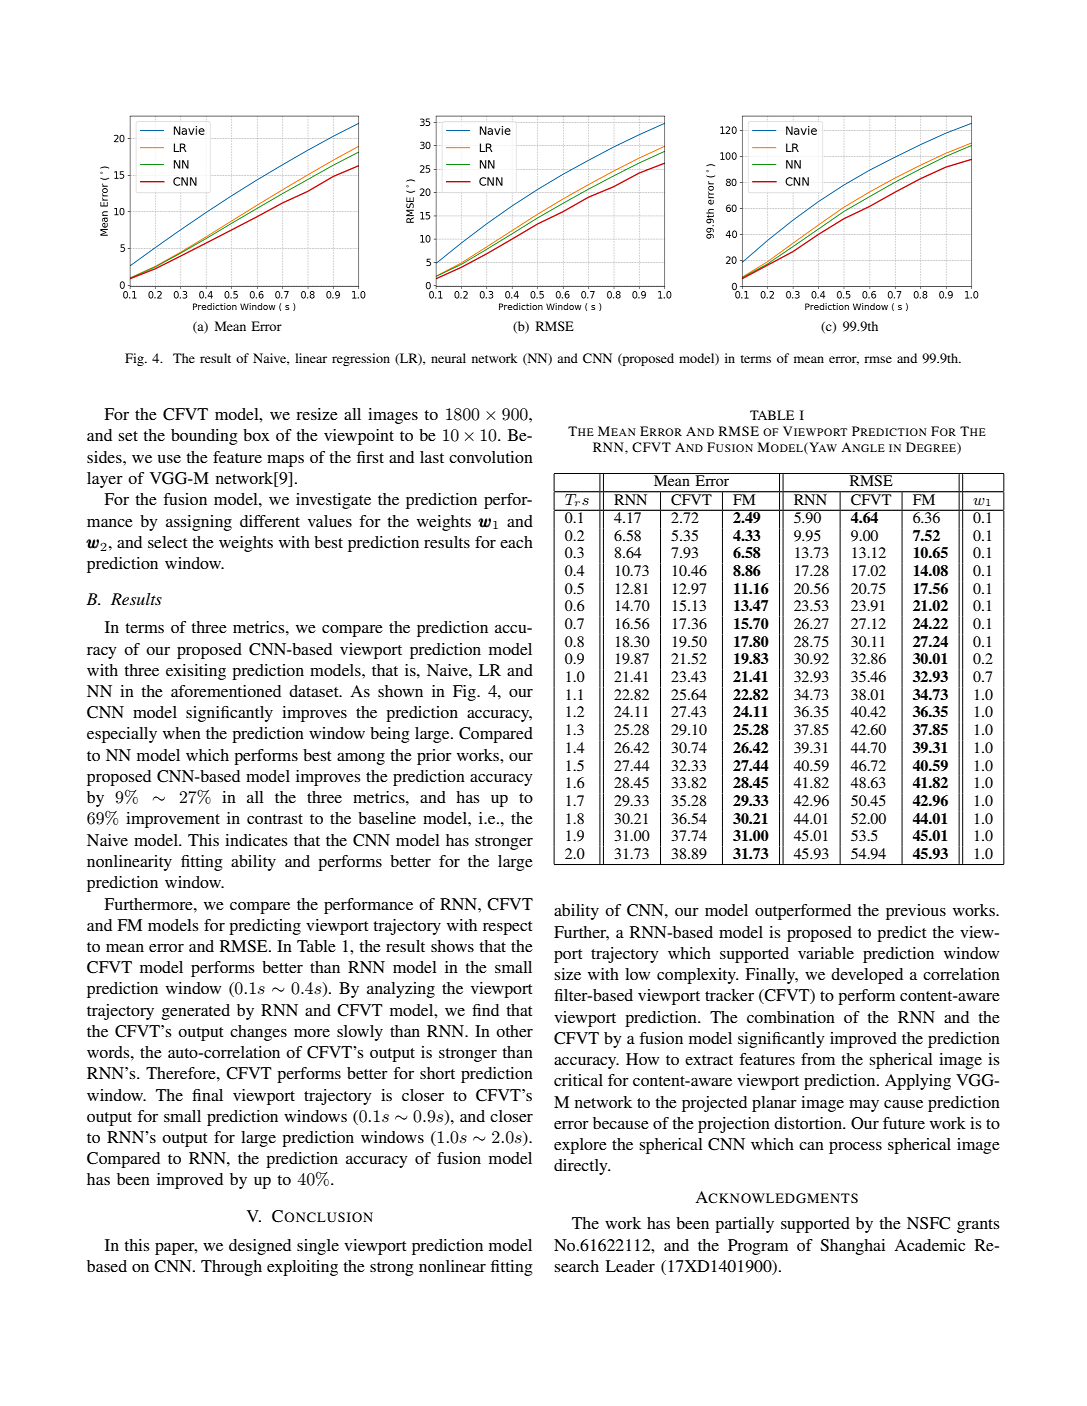 The image size is (1087, 1406). What do you see at coordinates (491, 457) in the page?
I see `convolution` at bounding box center [491, 457].
